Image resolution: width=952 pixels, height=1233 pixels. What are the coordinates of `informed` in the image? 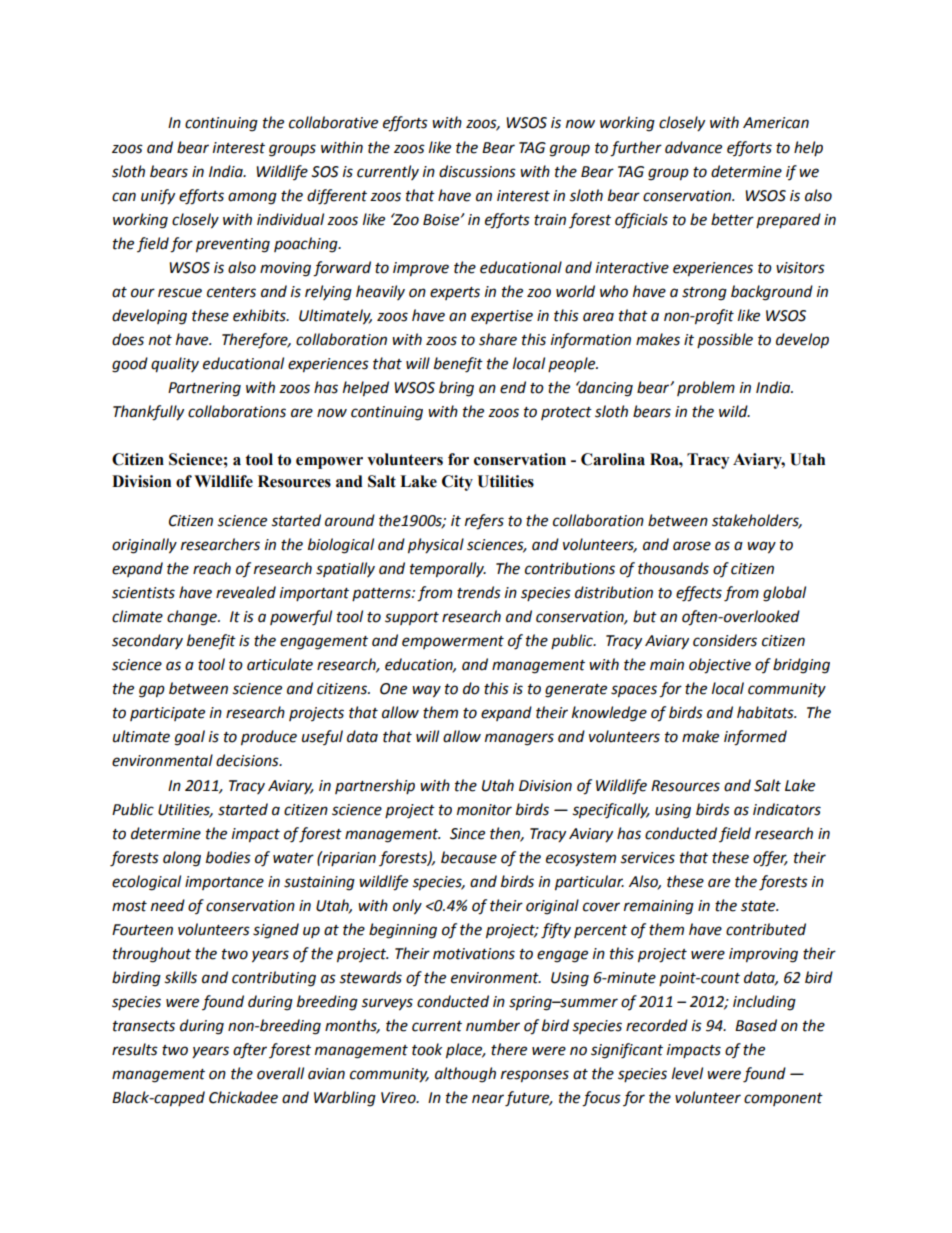 It's located at (755, 738).
